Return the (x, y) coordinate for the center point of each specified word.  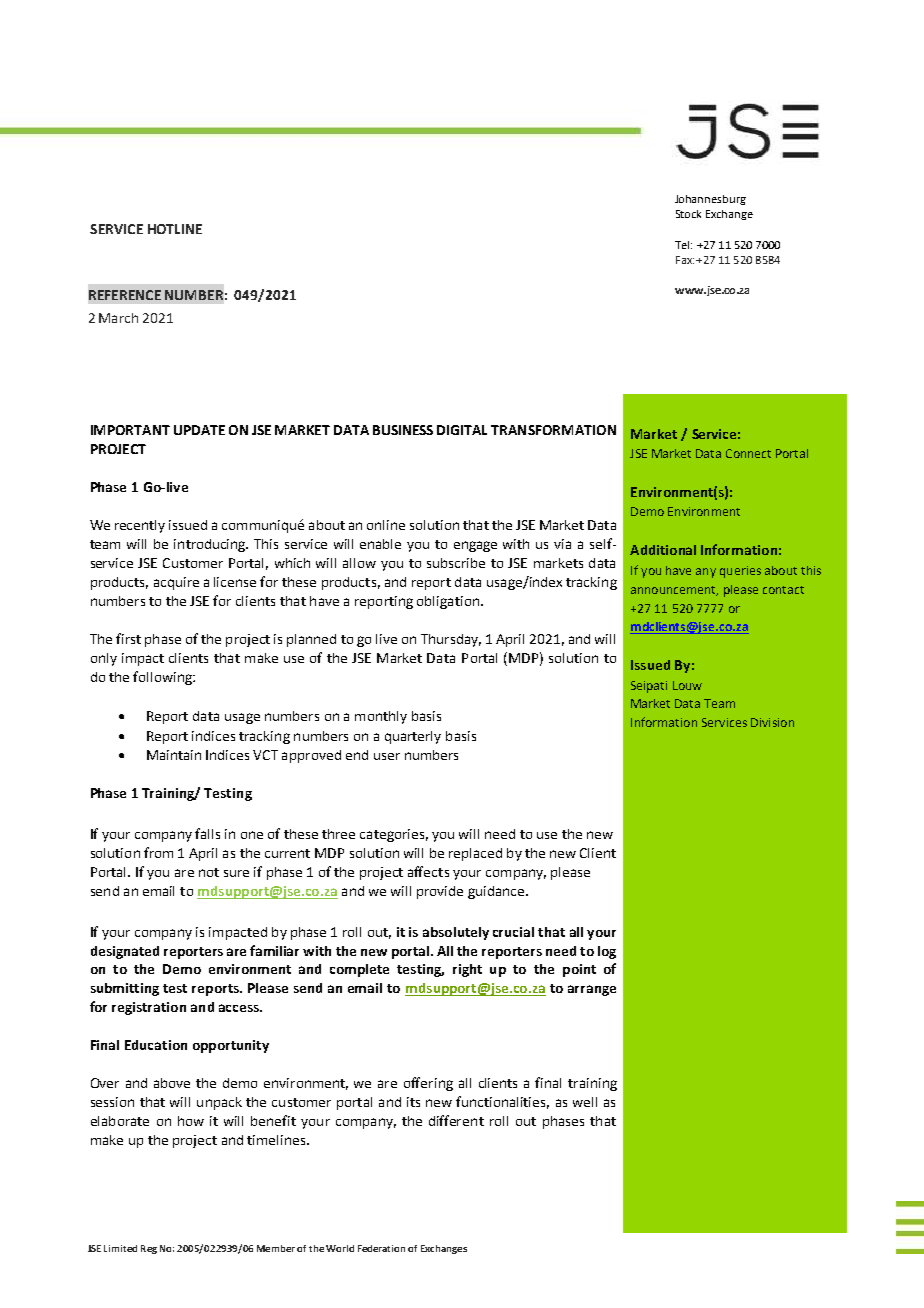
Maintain (174, 755)
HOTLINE (175, 229)
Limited (120, 1248)
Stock (688, 214)
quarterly (413, 737)
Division (772, 722)
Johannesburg (710, 200)
